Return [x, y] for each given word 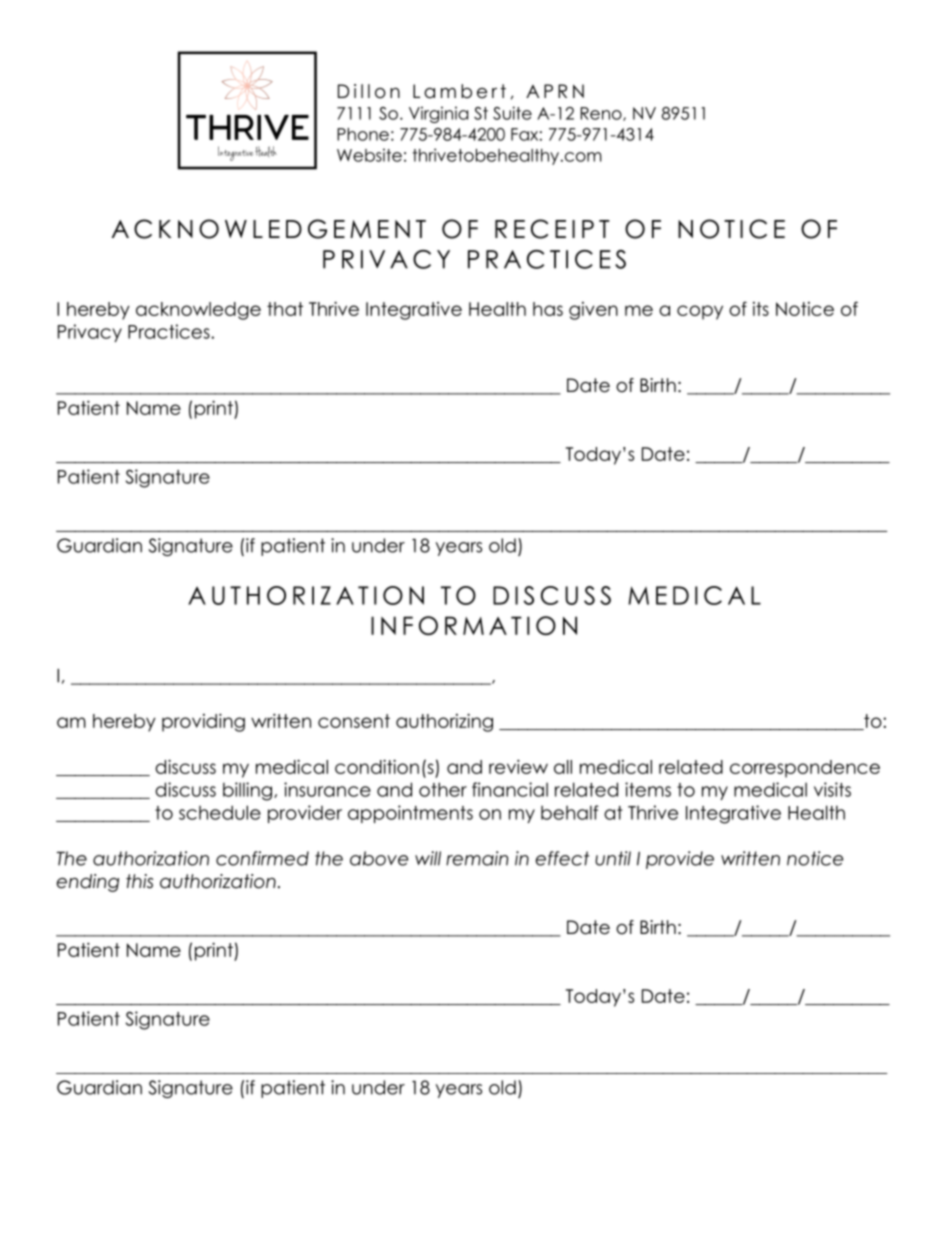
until [613, 858]
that [285, 309]
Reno [602, 114]
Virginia [438, 114]
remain [477, 858]
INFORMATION [474, 625]
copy [700, 312]
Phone [363, 134]
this [139, 881]
